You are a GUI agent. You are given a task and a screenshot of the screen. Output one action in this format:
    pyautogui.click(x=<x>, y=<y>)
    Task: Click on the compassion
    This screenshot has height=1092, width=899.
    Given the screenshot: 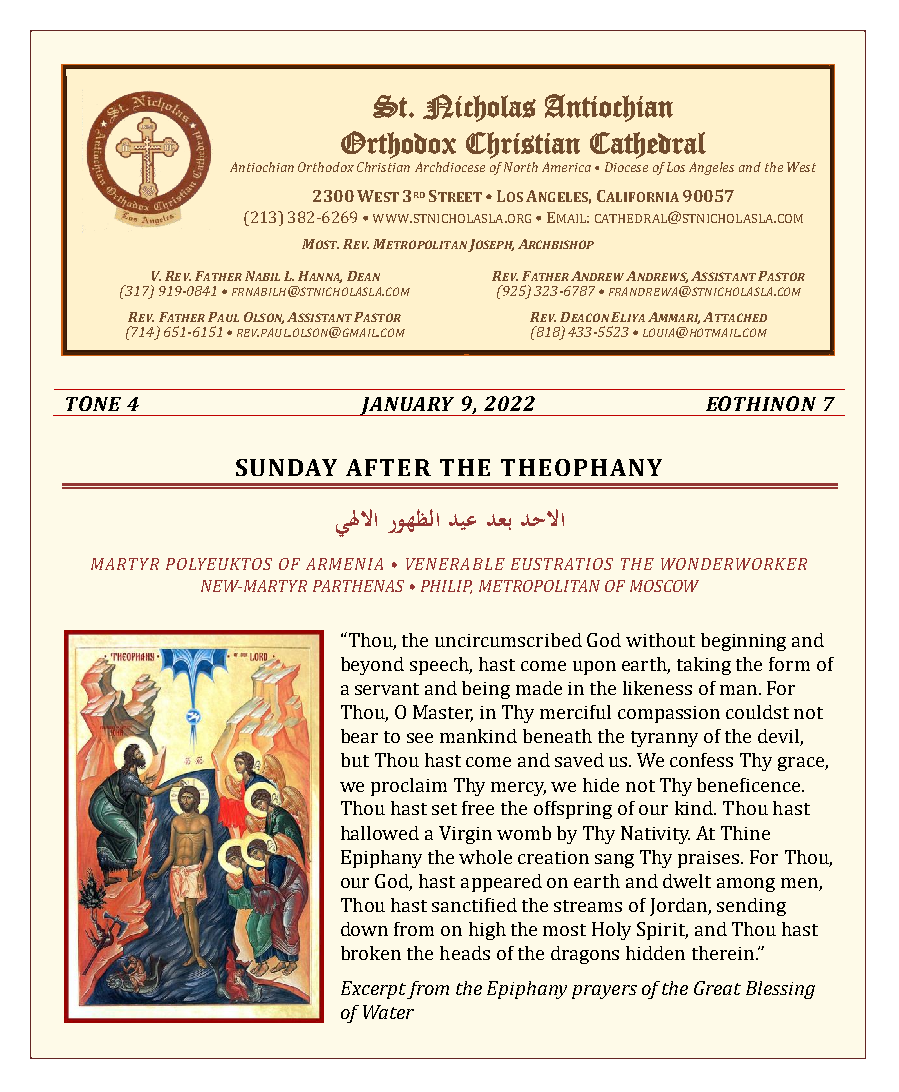 What is the action you would take?
    pyautogui.click(x=669, y=714)
